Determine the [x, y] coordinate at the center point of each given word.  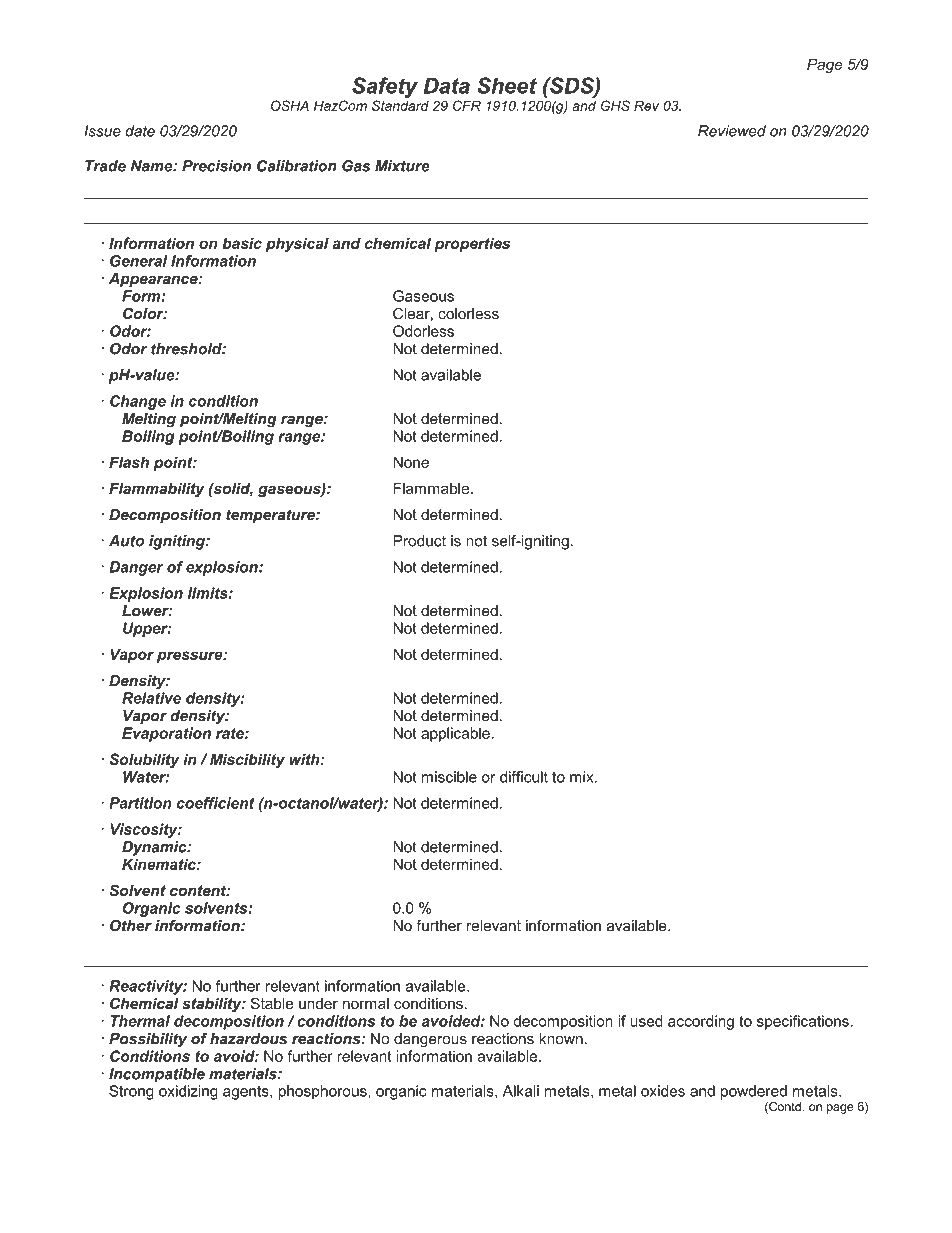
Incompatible [157, 1075]
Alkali [521, 1091]
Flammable [431, 488]
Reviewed [732, 131]
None [411, 462]
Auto [126, 541]
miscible [449, 777]
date [140, 131]
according [701, 1022]
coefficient [216, 803]
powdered [754, 1092]
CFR [467, 105]
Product [419, 541]
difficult [524, 777]
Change [138, 402]
